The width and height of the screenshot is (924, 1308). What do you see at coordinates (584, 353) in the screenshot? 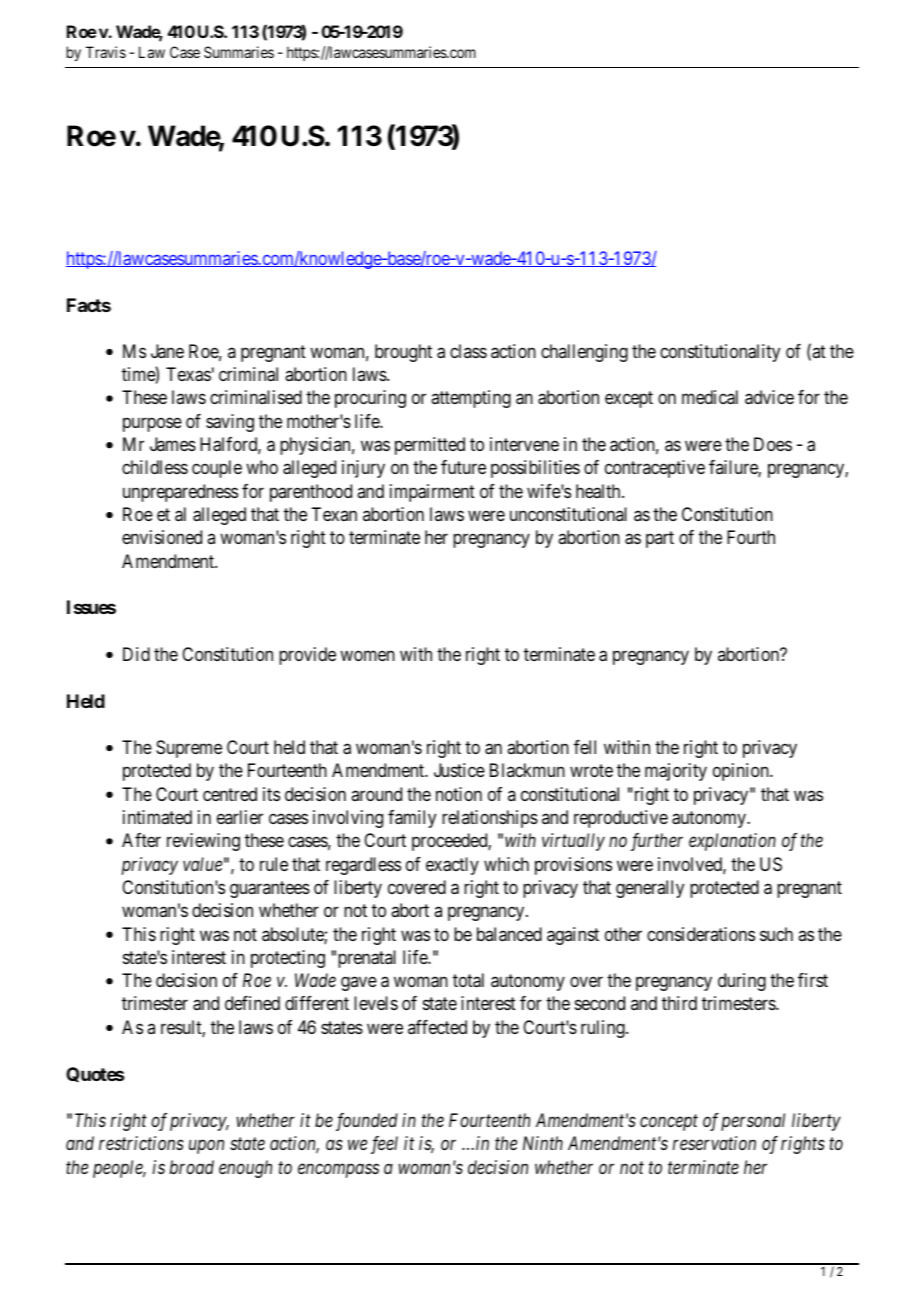
I see `challenging` at bounding box center [584, 353].
